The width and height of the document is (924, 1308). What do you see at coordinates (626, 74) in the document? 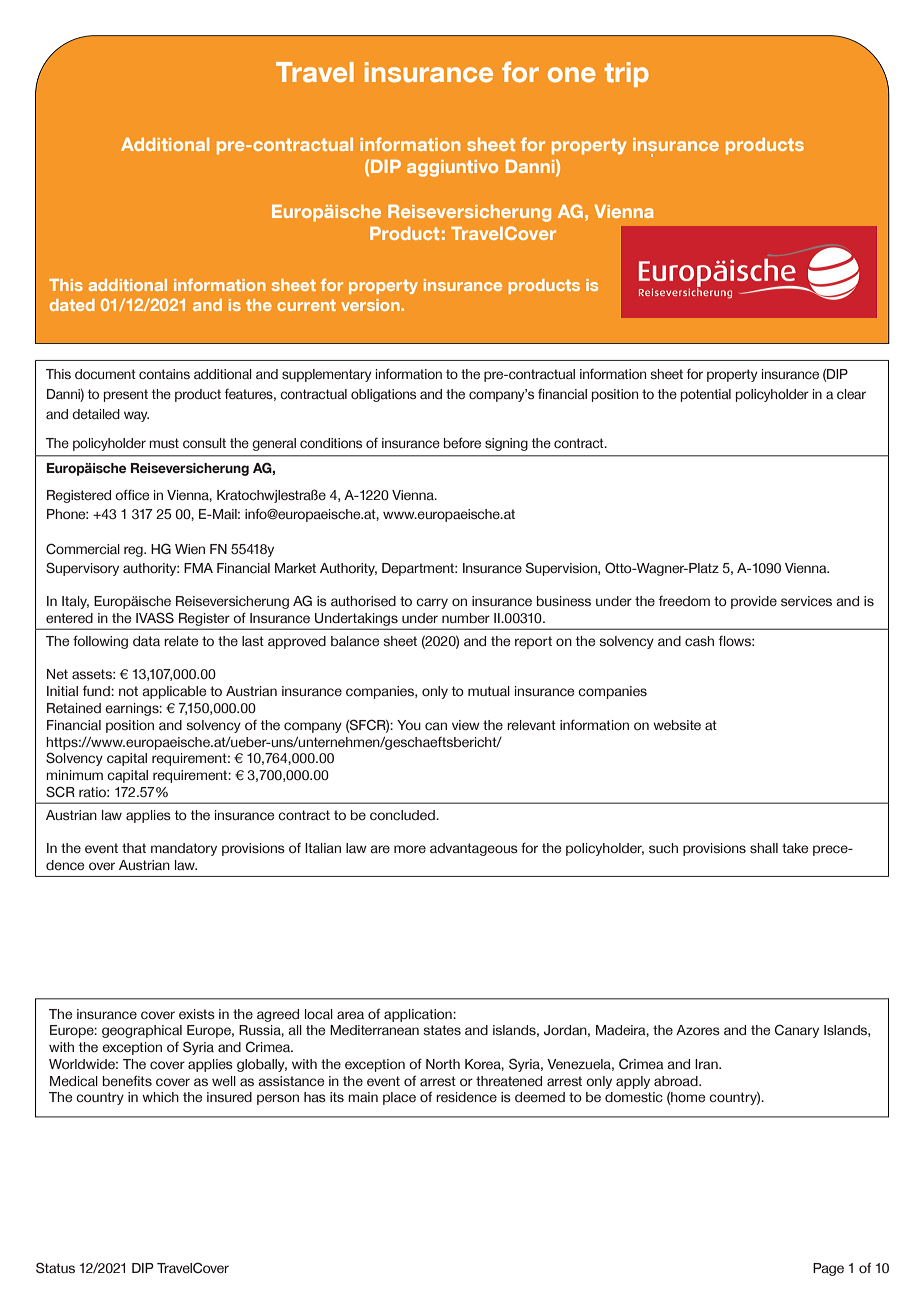
I see `trip` at bounding box center [626, 74].
